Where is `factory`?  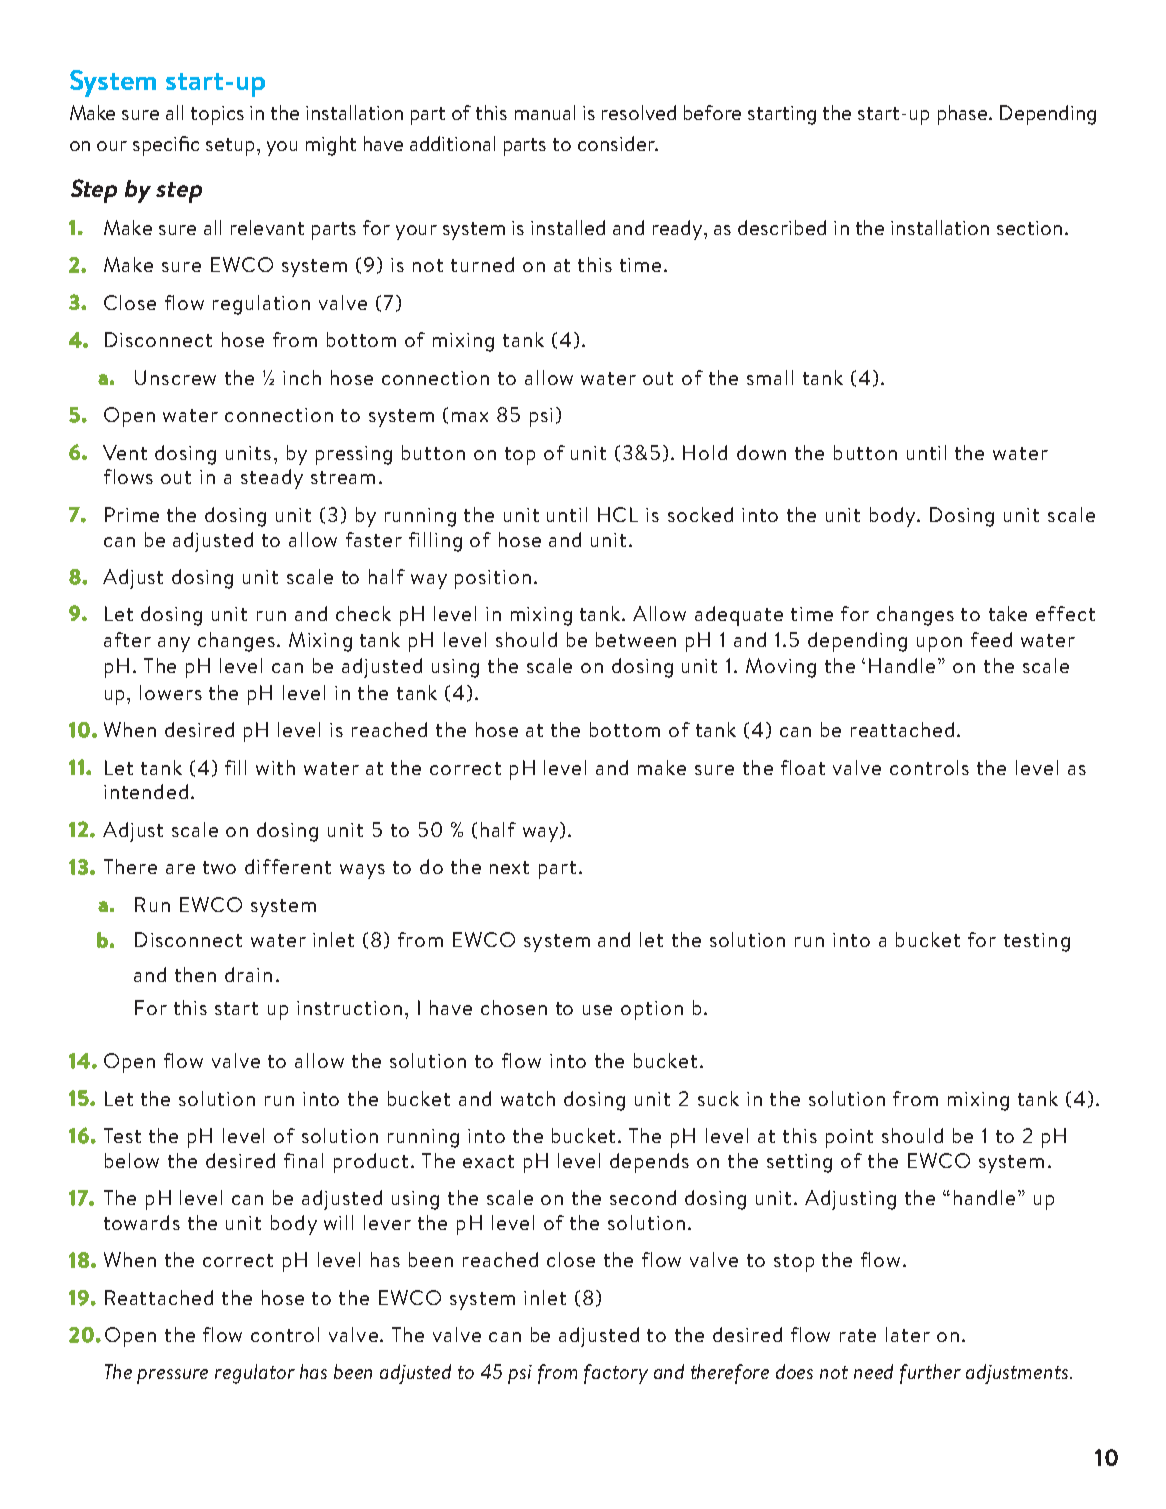 factory is located at coordinates (616, 1374).
